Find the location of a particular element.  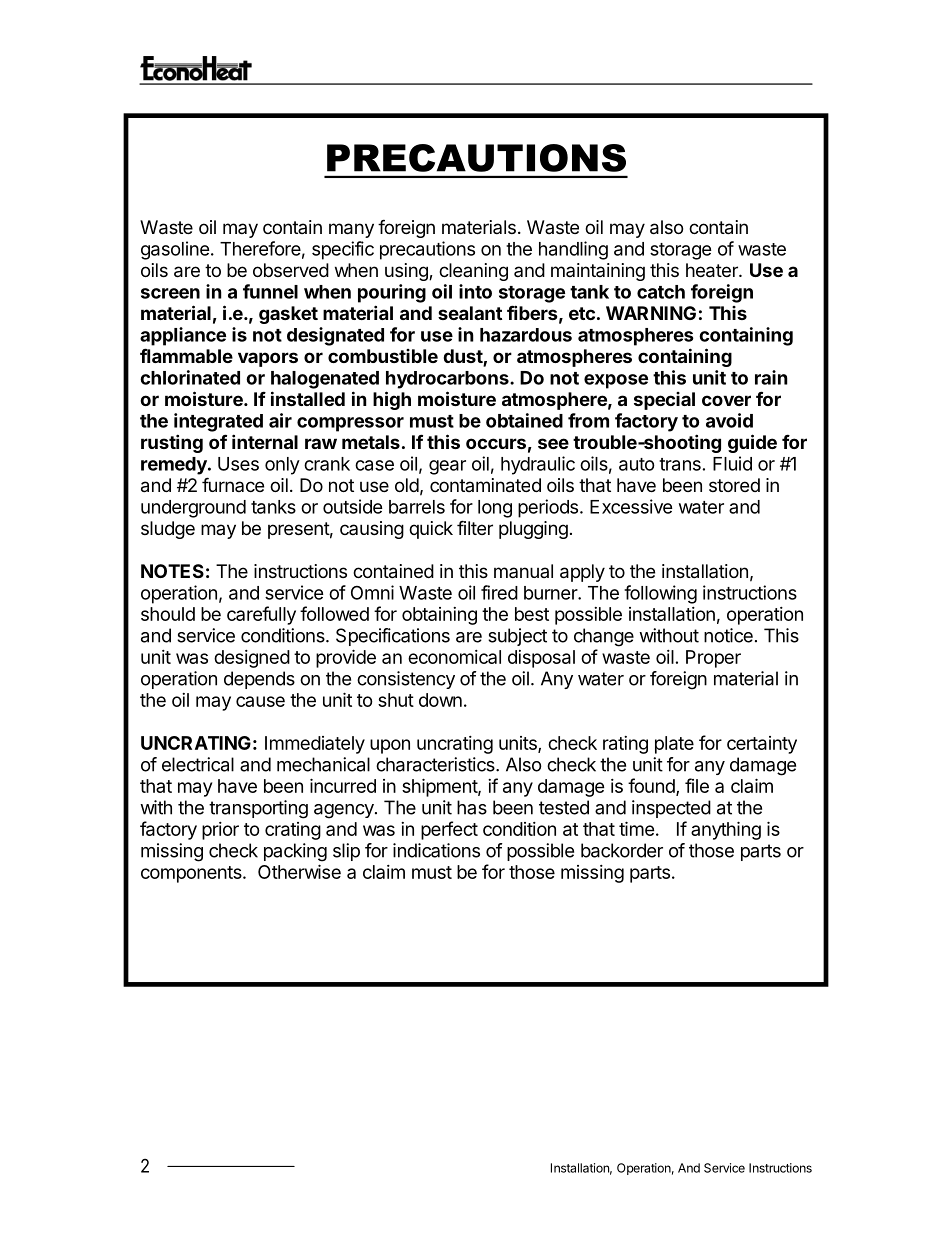

cover is located at coordinates (726, 400).
